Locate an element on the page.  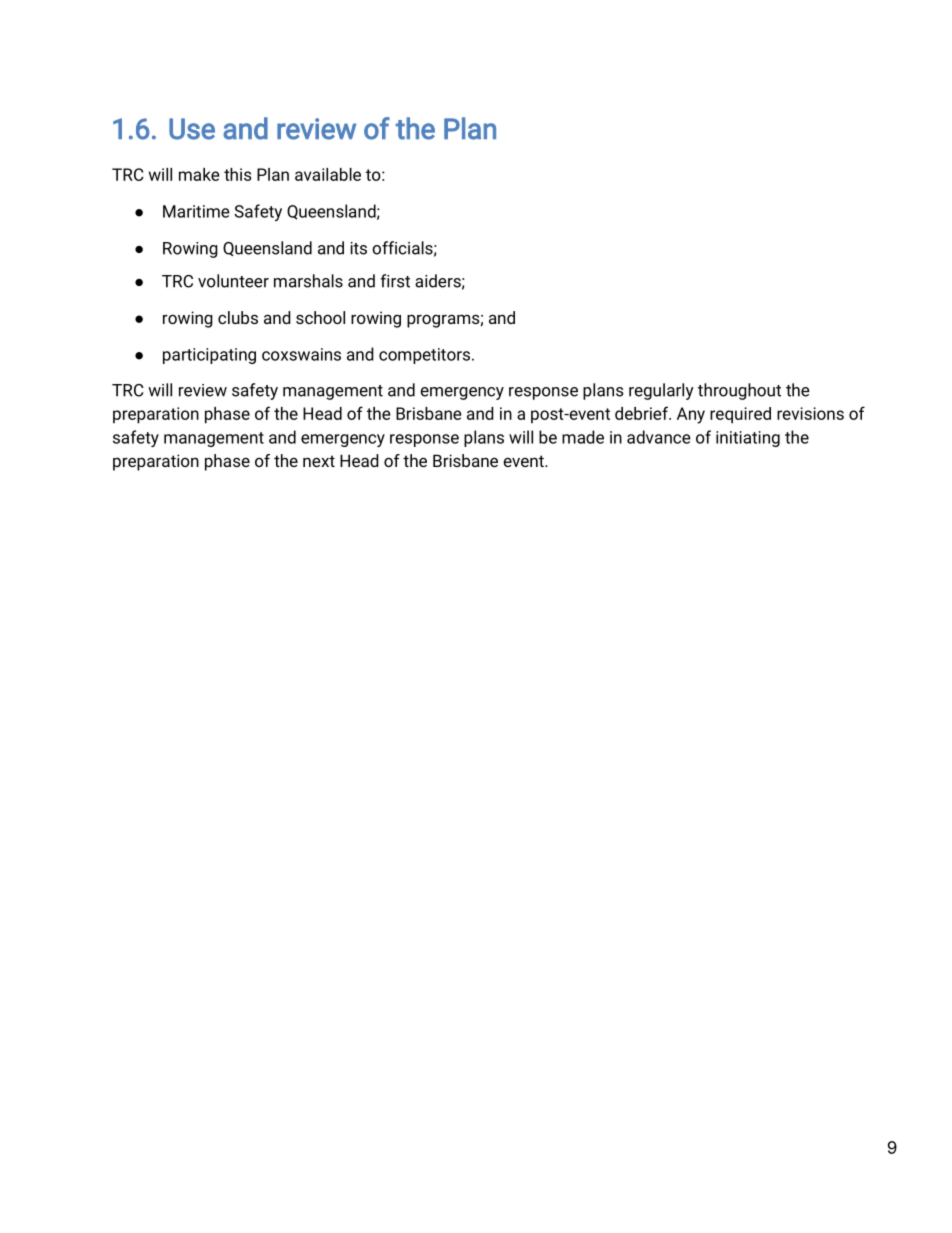
first is located at coordinates (395, 281).
